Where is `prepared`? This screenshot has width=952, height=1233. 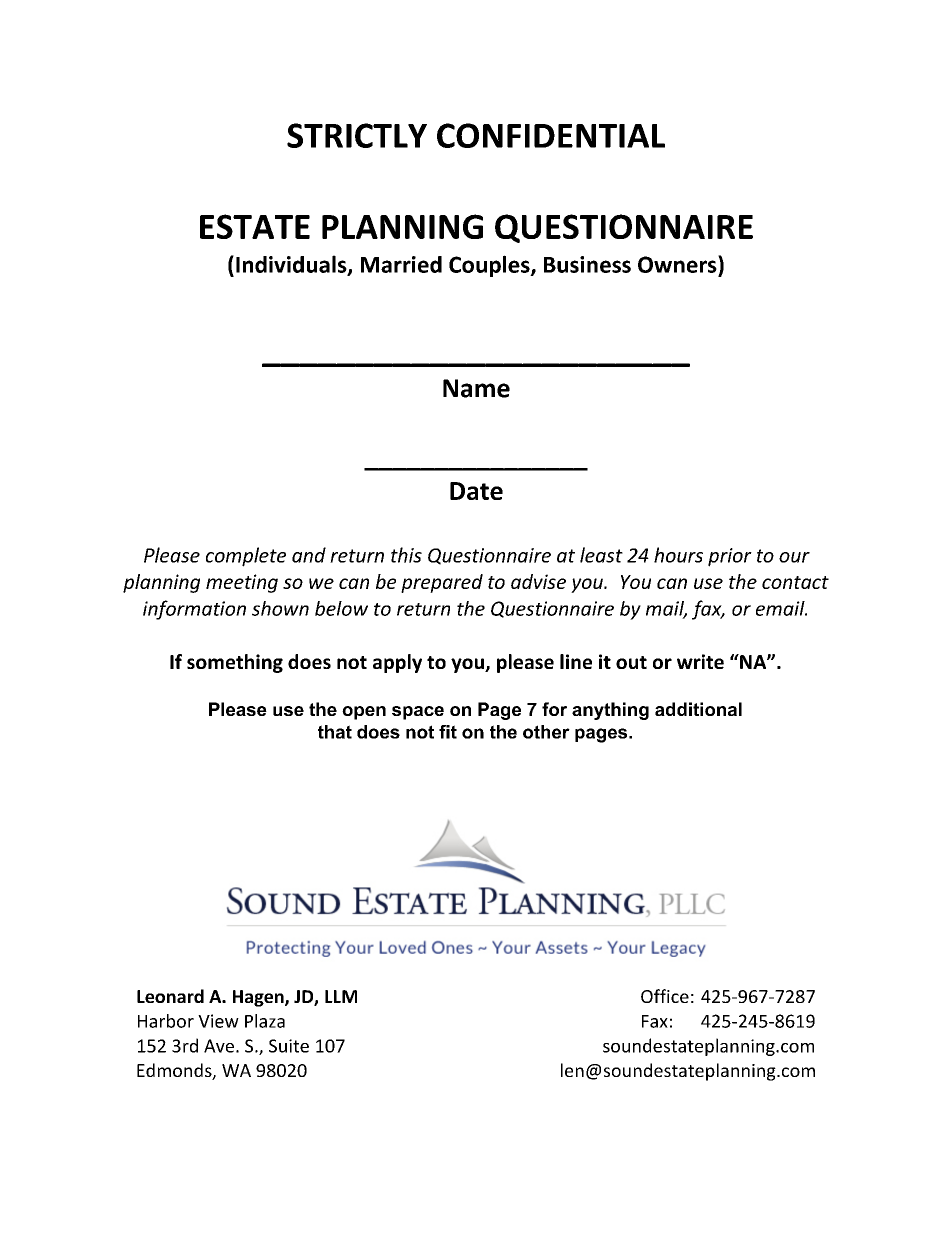
prepared is located at coordinates (442, 583).
